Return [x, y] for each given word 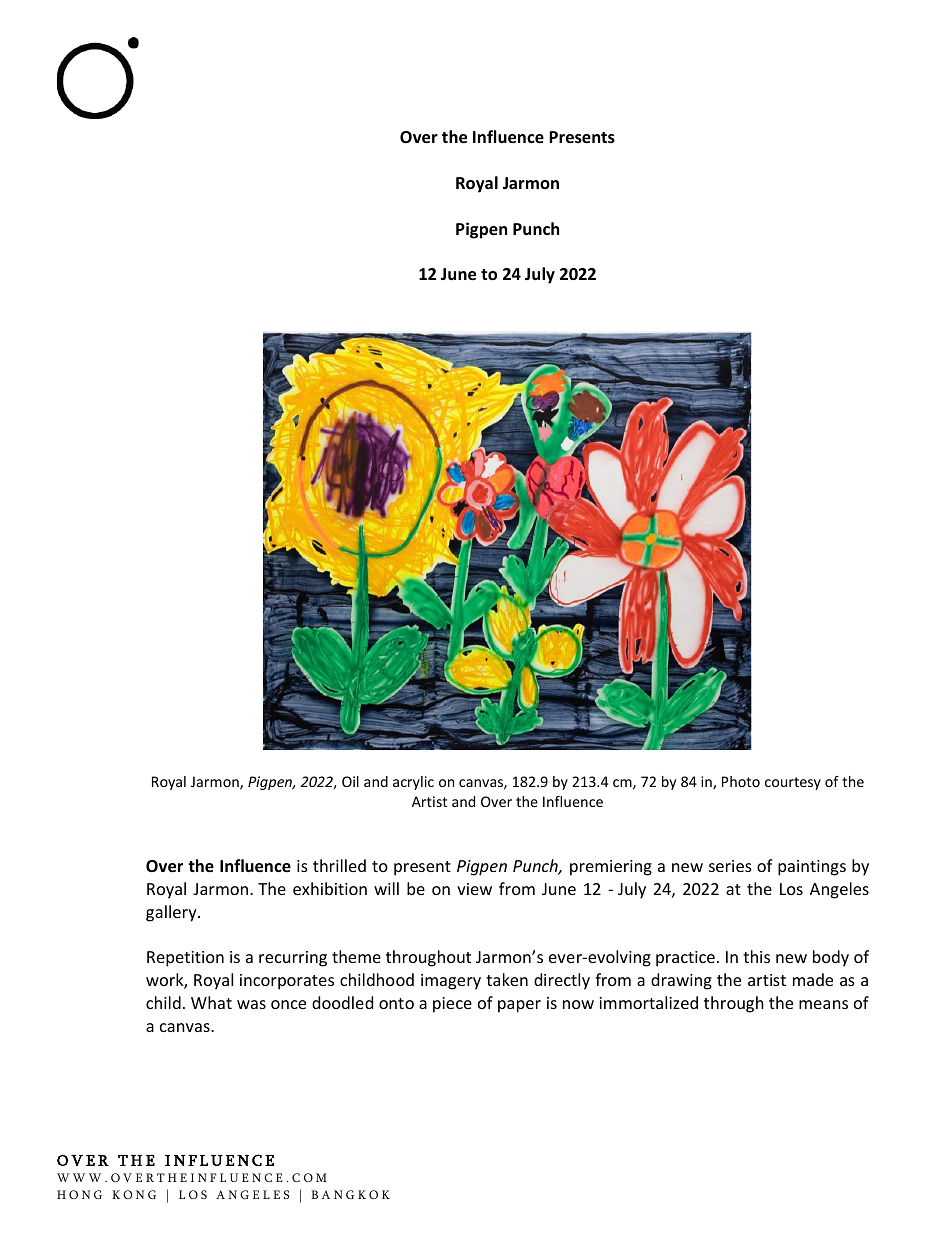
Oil [350, 781]
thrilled [339, 865]
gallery [172, 913]
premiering [611, 868]
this [756, 956]
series [730, 866]
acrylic [413, 783]
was [251, 1004]
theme [356, 956]
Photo [741, 781]
